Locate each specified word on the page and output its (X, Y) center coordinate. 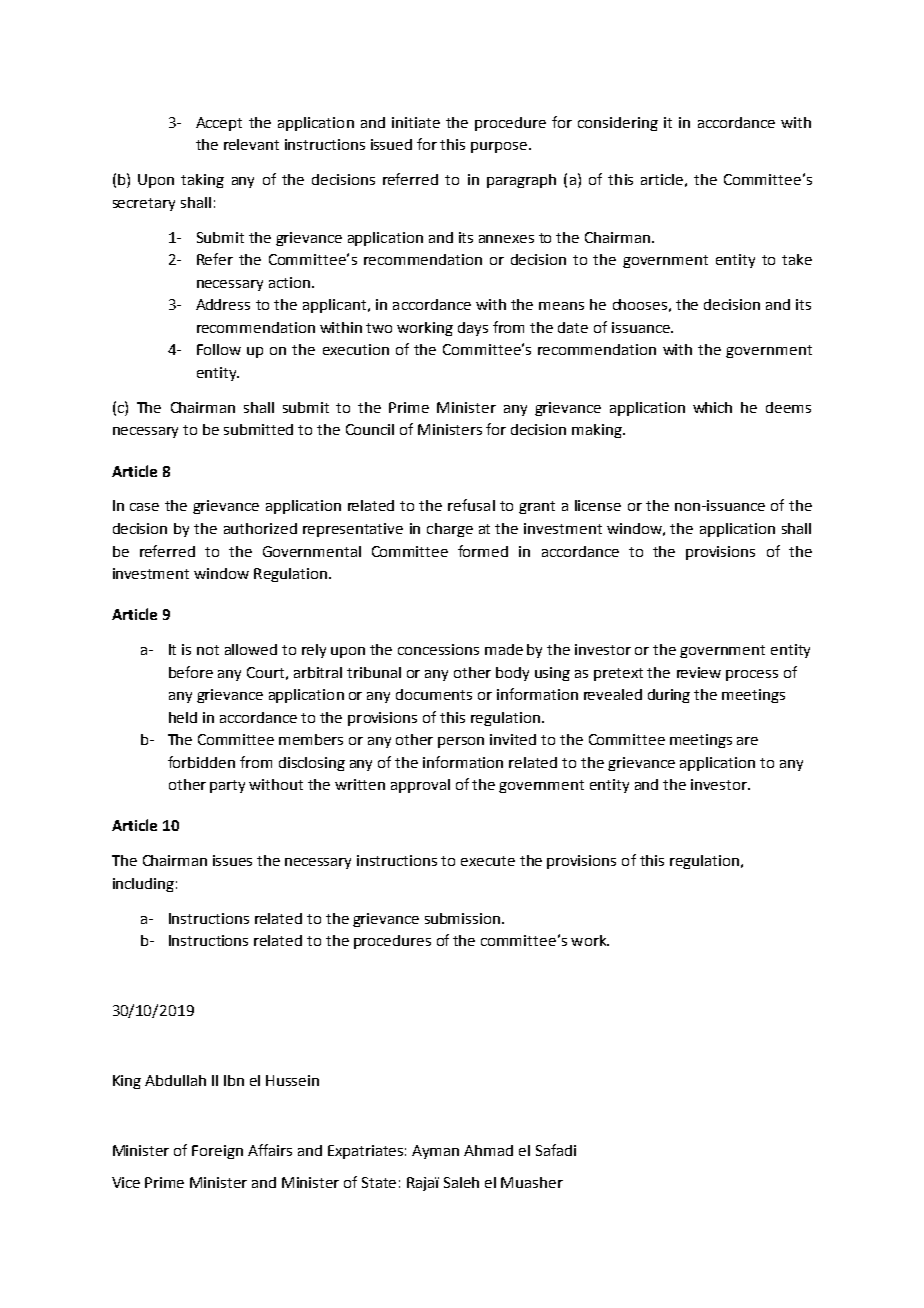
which (712, 407)
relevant (251, 144)
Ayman (435, 1152)
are (747, 741)
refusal (471, 505)
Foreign (217, 1152)
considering (618, 124)
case (144, 507)
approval (420, 786)
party (227, 786)
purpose (499, 147)
